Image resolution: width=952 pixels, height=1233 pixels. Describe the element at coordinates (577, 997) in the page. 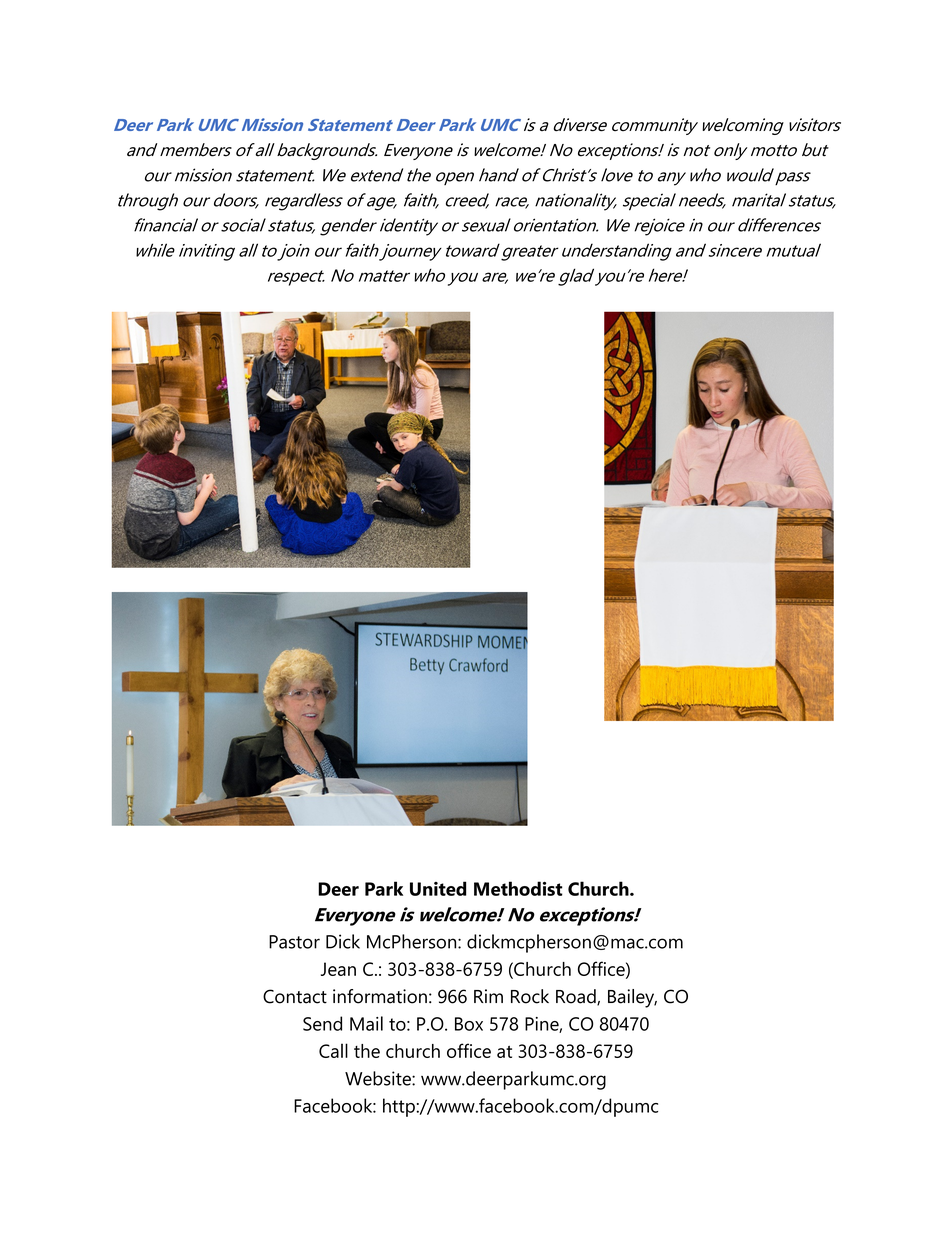

I see `Road` at that location.
